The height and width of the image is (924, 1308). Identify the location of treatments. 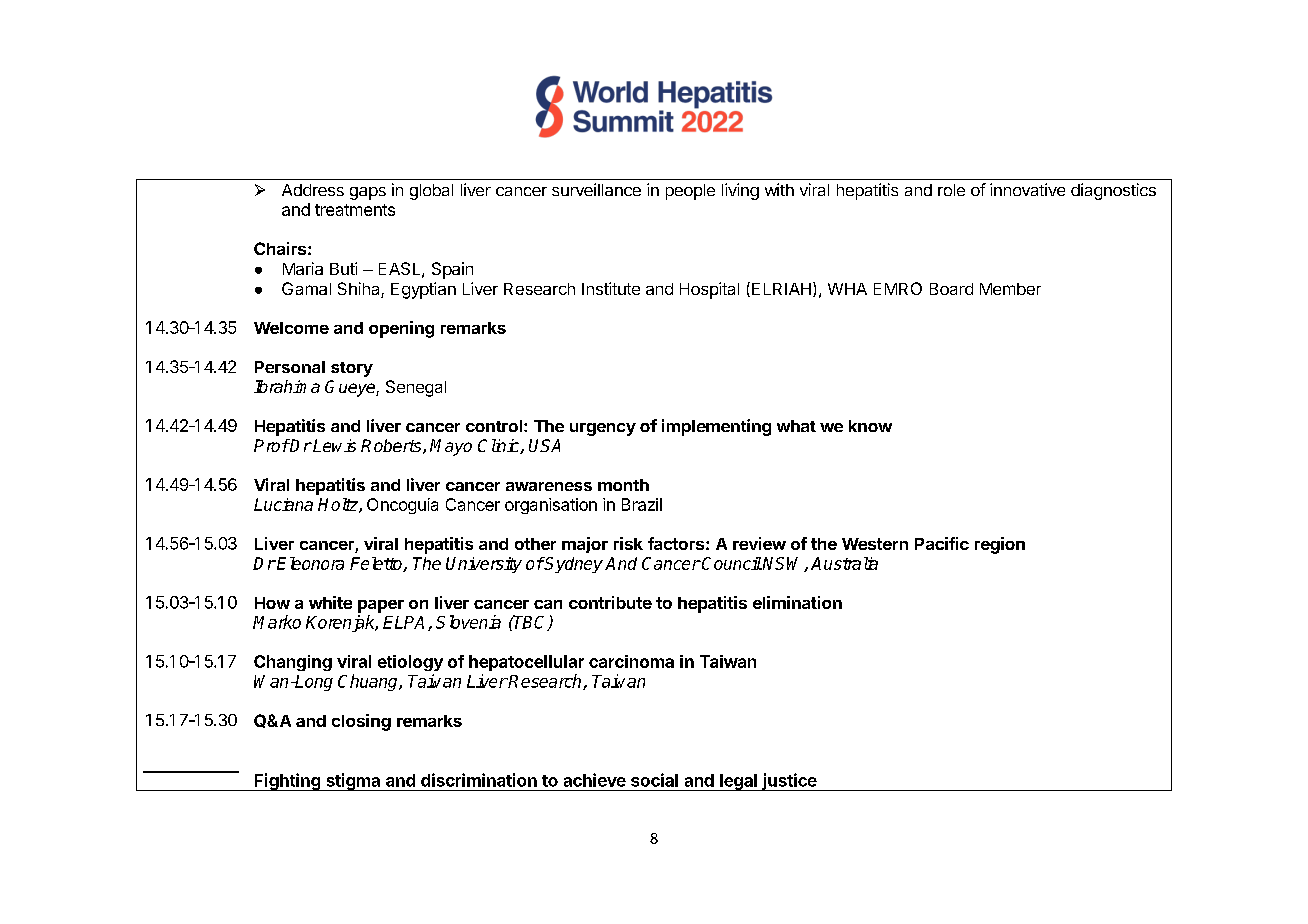
(355, 210).
